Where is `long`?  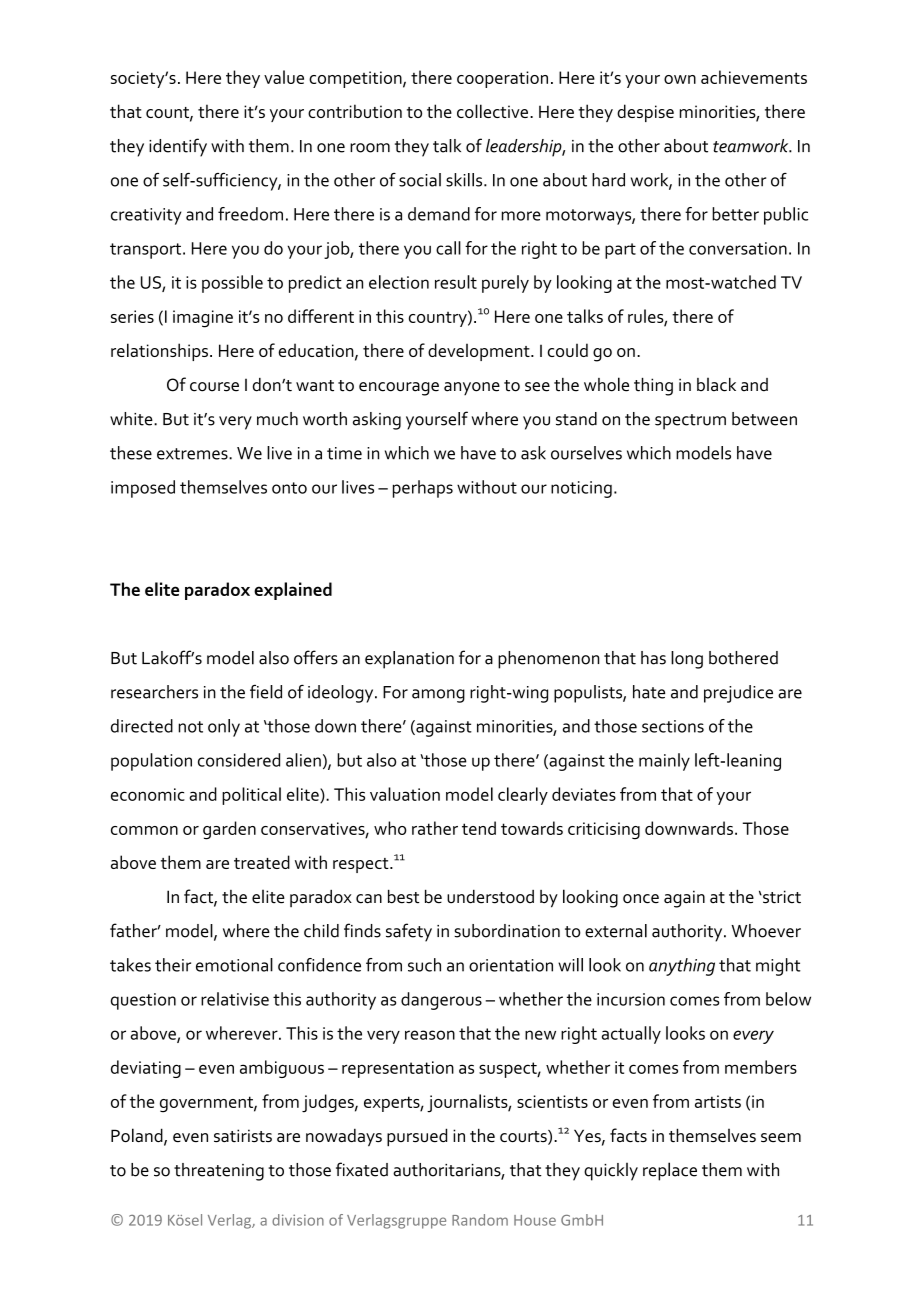 long is located at coordinates (687, 660).
